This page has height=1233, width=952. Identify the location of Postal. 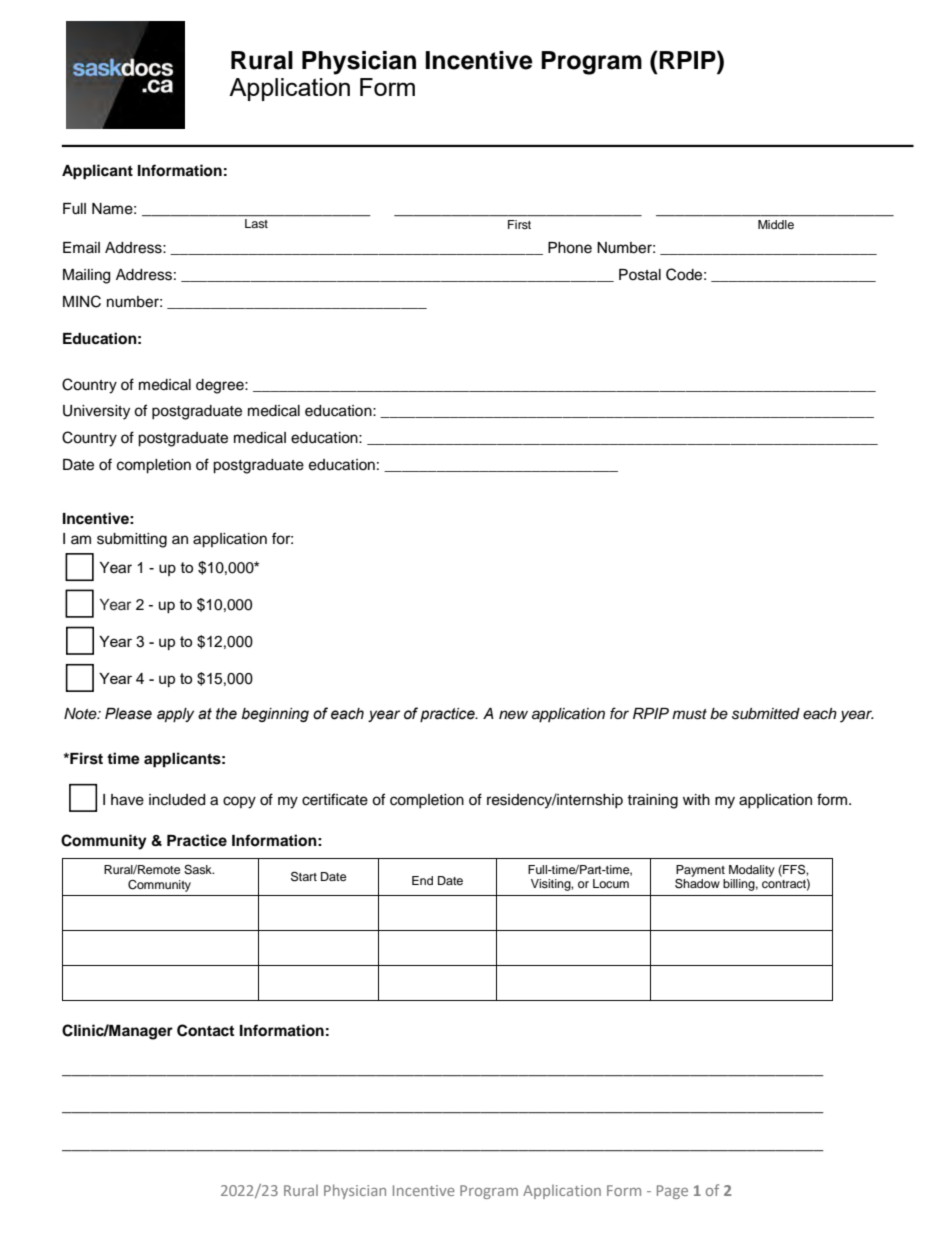
(640, 275).
